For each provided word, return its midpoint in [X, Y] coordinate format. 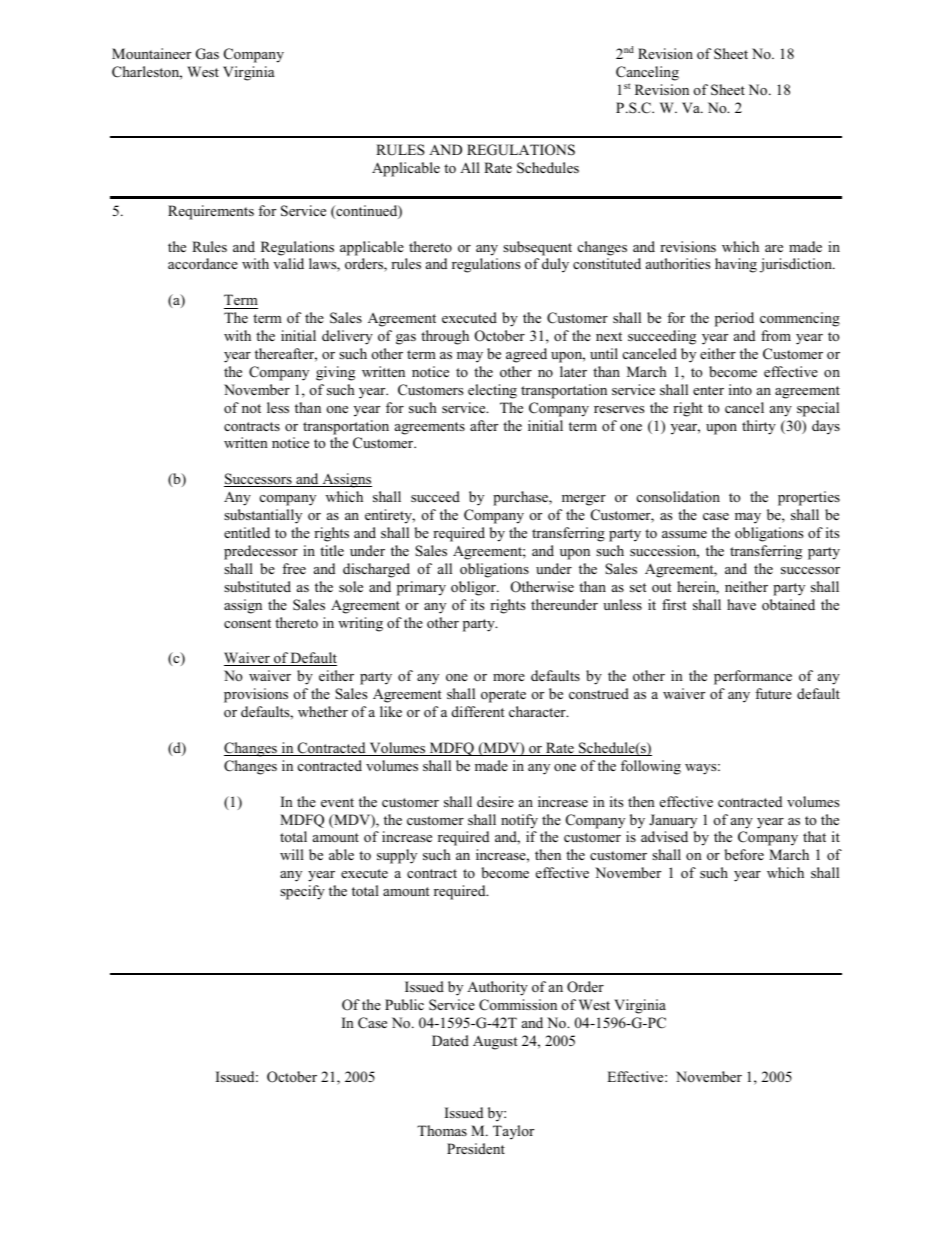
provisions [256, 695]
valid [288, 263]
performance [753, 677]
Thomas [442, 1130]
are [774, 248]
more [509, 677]
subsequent [537, 248]
